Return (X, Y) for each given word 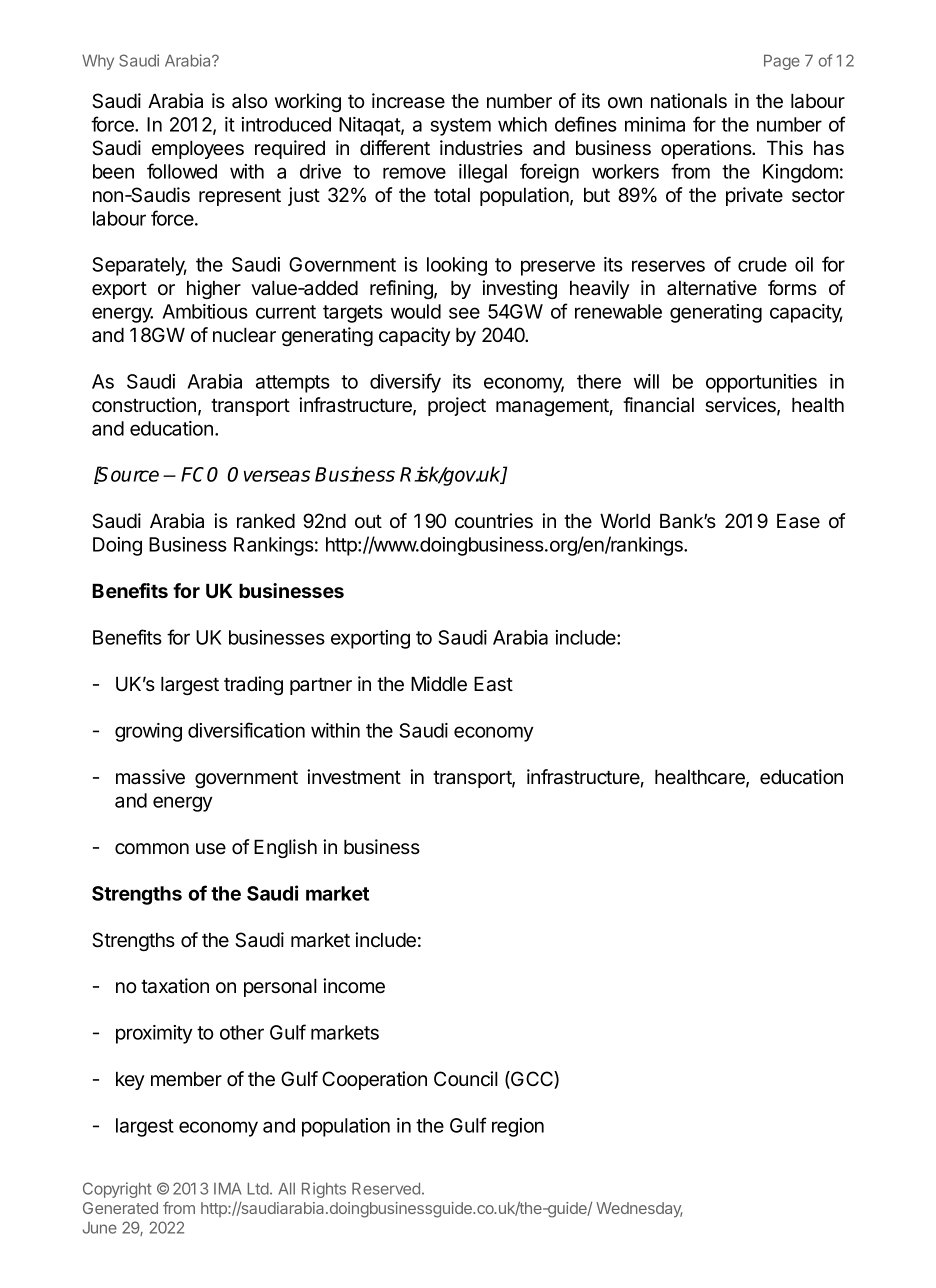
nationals (689, 101)
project (457, 406)
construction (144, 405)
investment (354, 777)
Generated (120, 1208)
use (211, 849)
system (460, 127)
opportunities (761, 383)
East (493, 684)
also (249, 101)
